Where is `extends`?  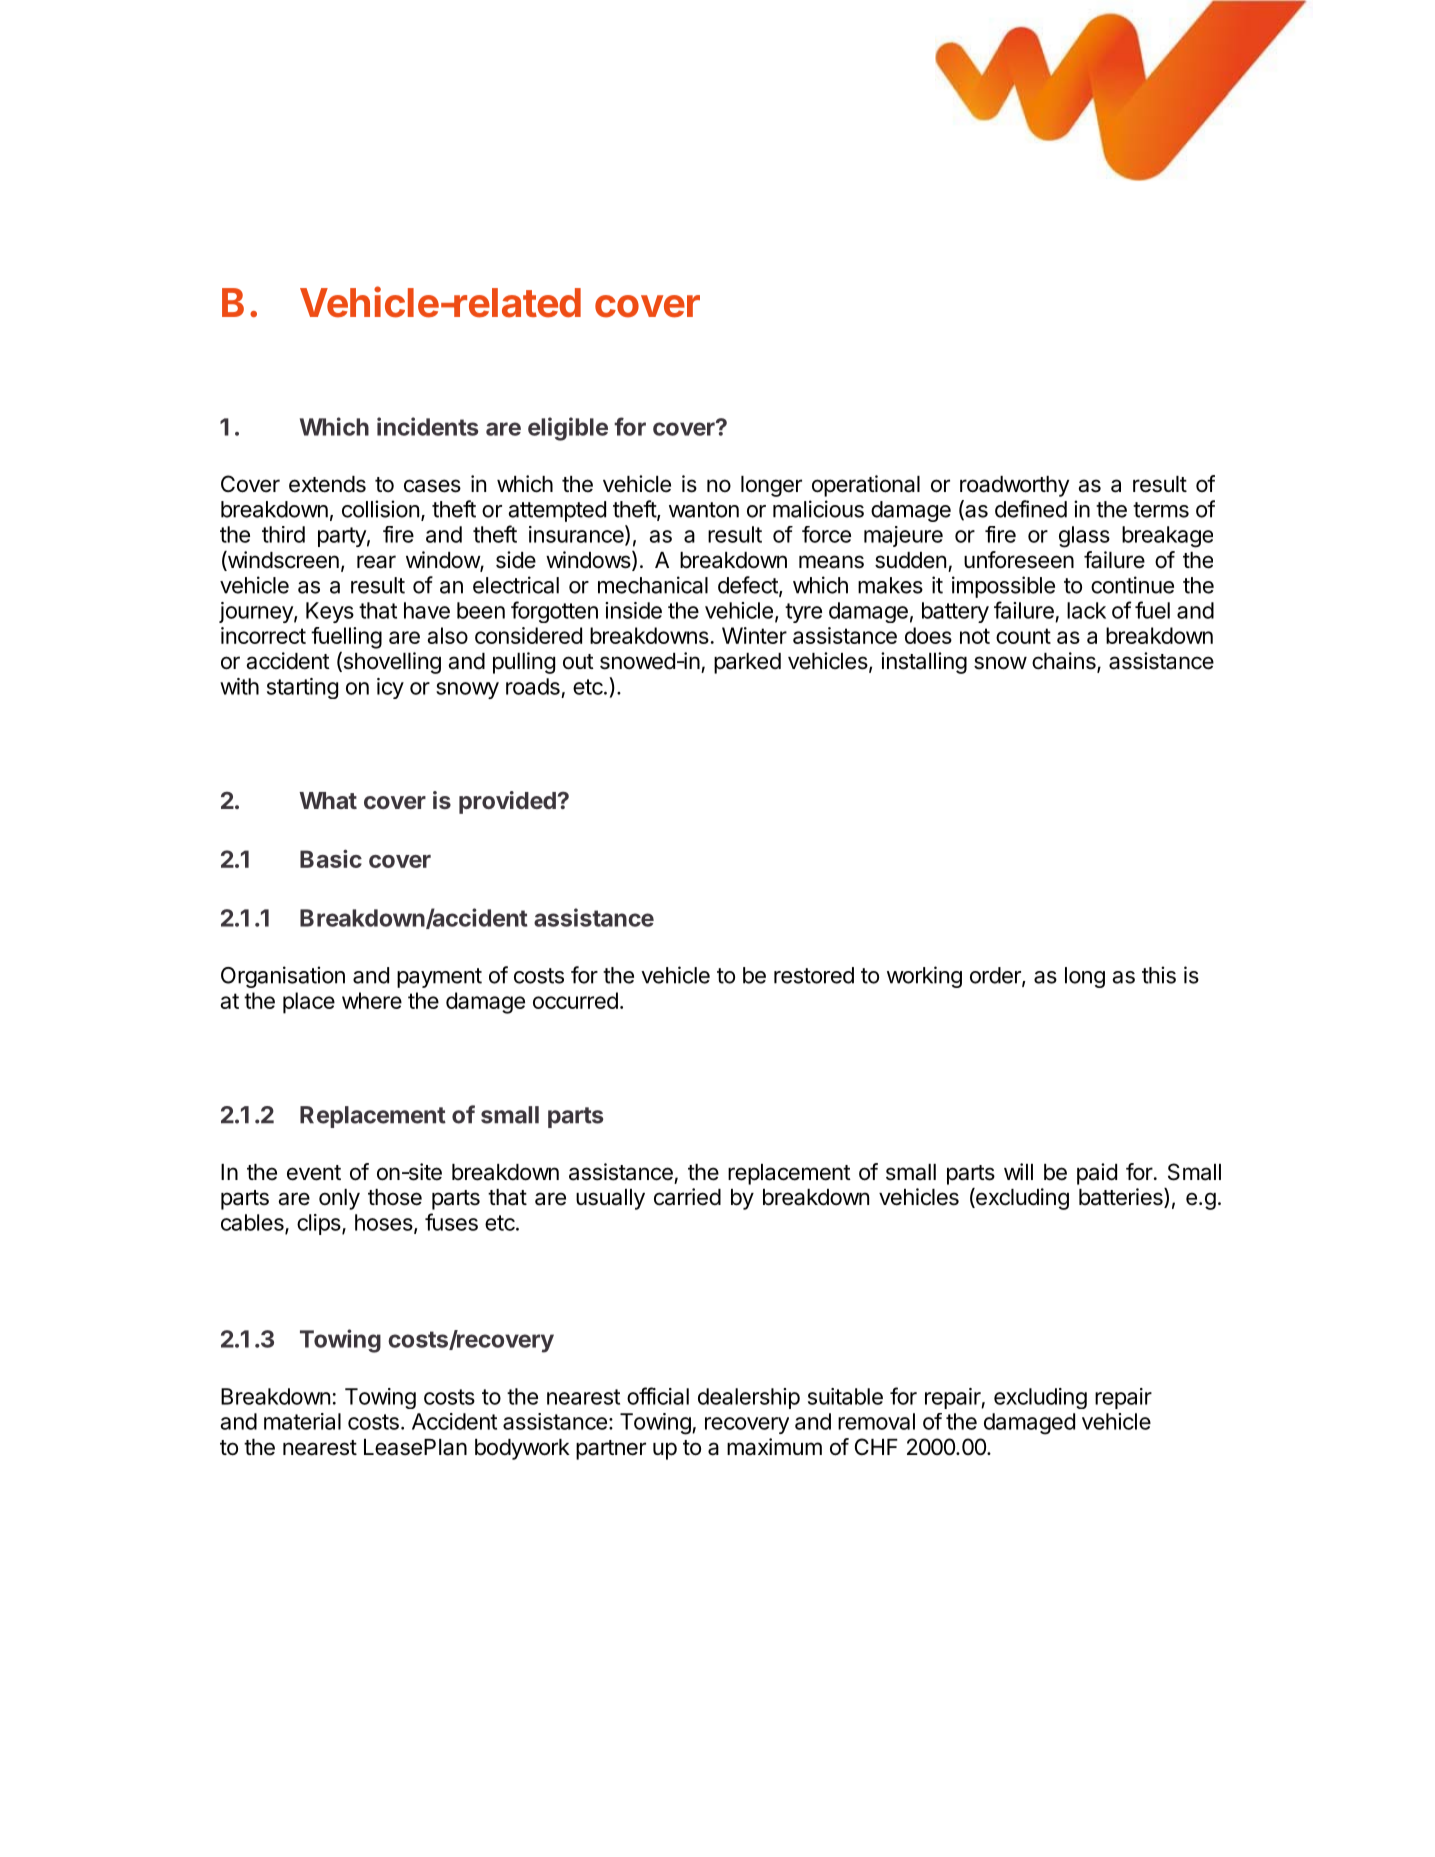 extends is located at coordinates (327, 484).
